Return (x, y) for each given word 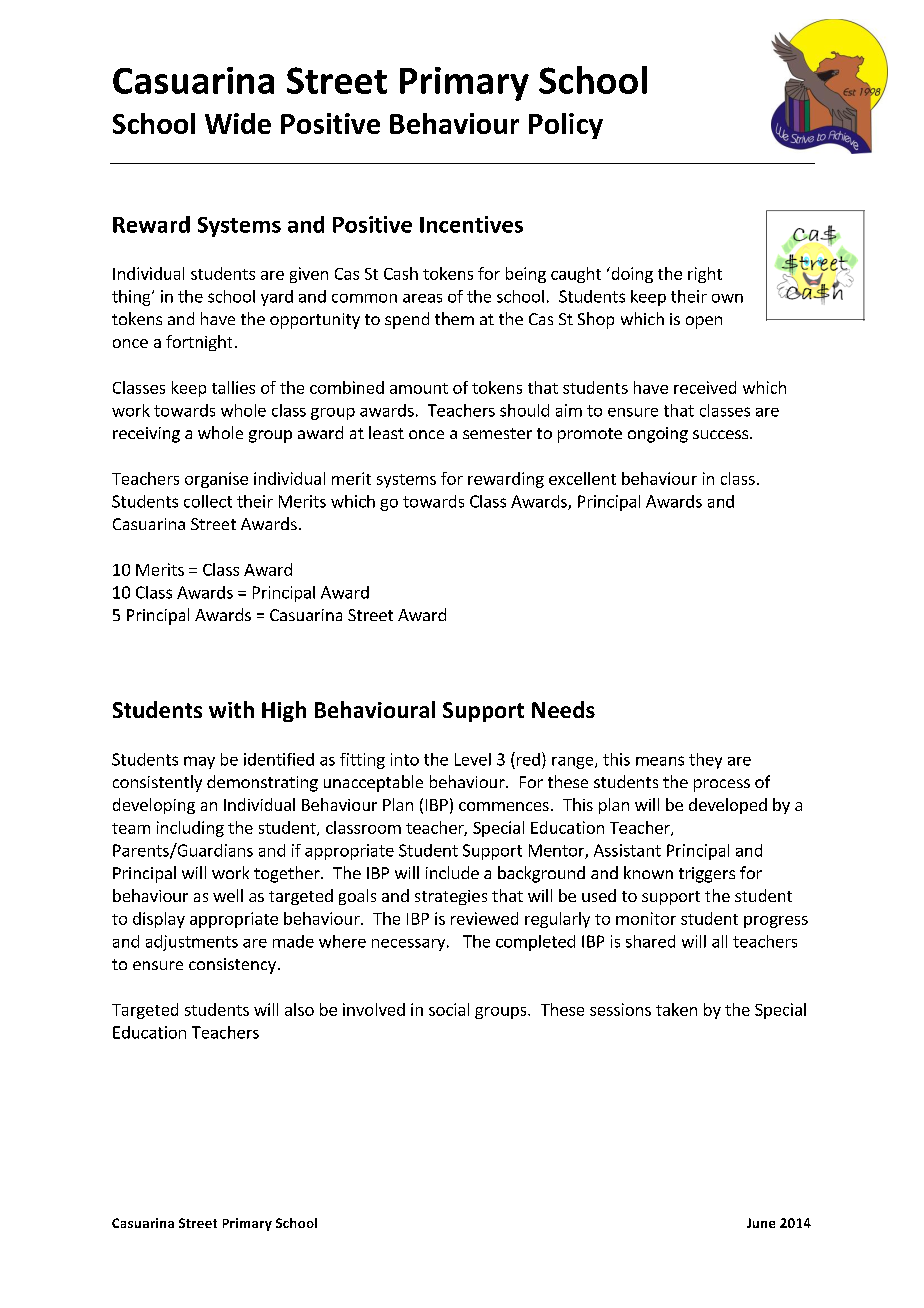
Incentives (471, 224)
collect (208, 501)
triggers (707, 875)
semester (497, 433)
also (299, 1009)
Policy (566, 126)
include (452, 872)
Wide (238, 123)
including (190, 829)
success (722, 434)
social (449, 1009)
